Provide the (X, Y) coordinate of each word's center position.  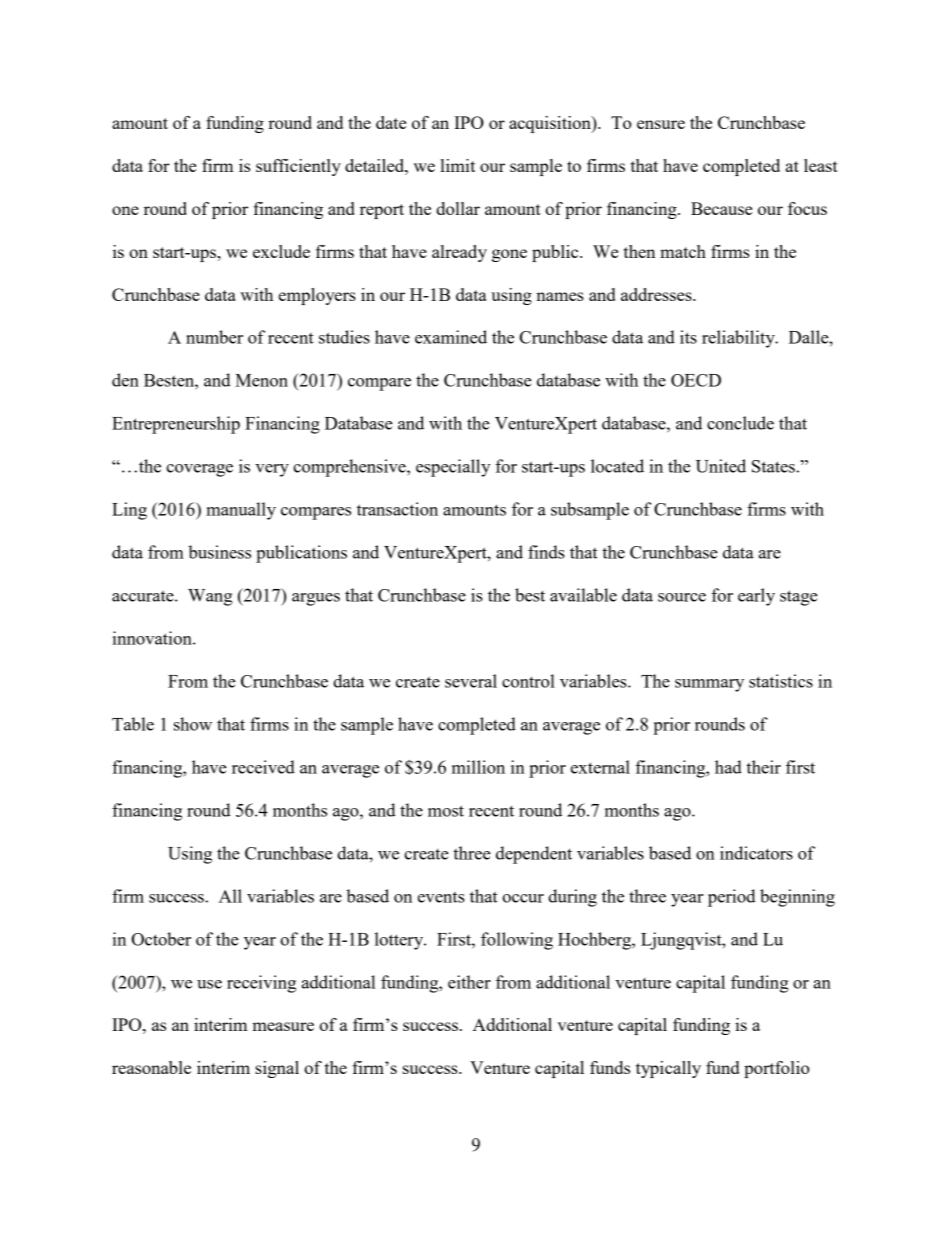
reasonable (151, 1067)
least (821, 165)
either (469, 982)
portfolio (777, 1069)
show (193, 724)
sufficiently (298, 167)
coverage (199, 470)
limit (458, 165)
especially (453, 468)
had (728, 767)
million (478, 767)
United (721, 466)
